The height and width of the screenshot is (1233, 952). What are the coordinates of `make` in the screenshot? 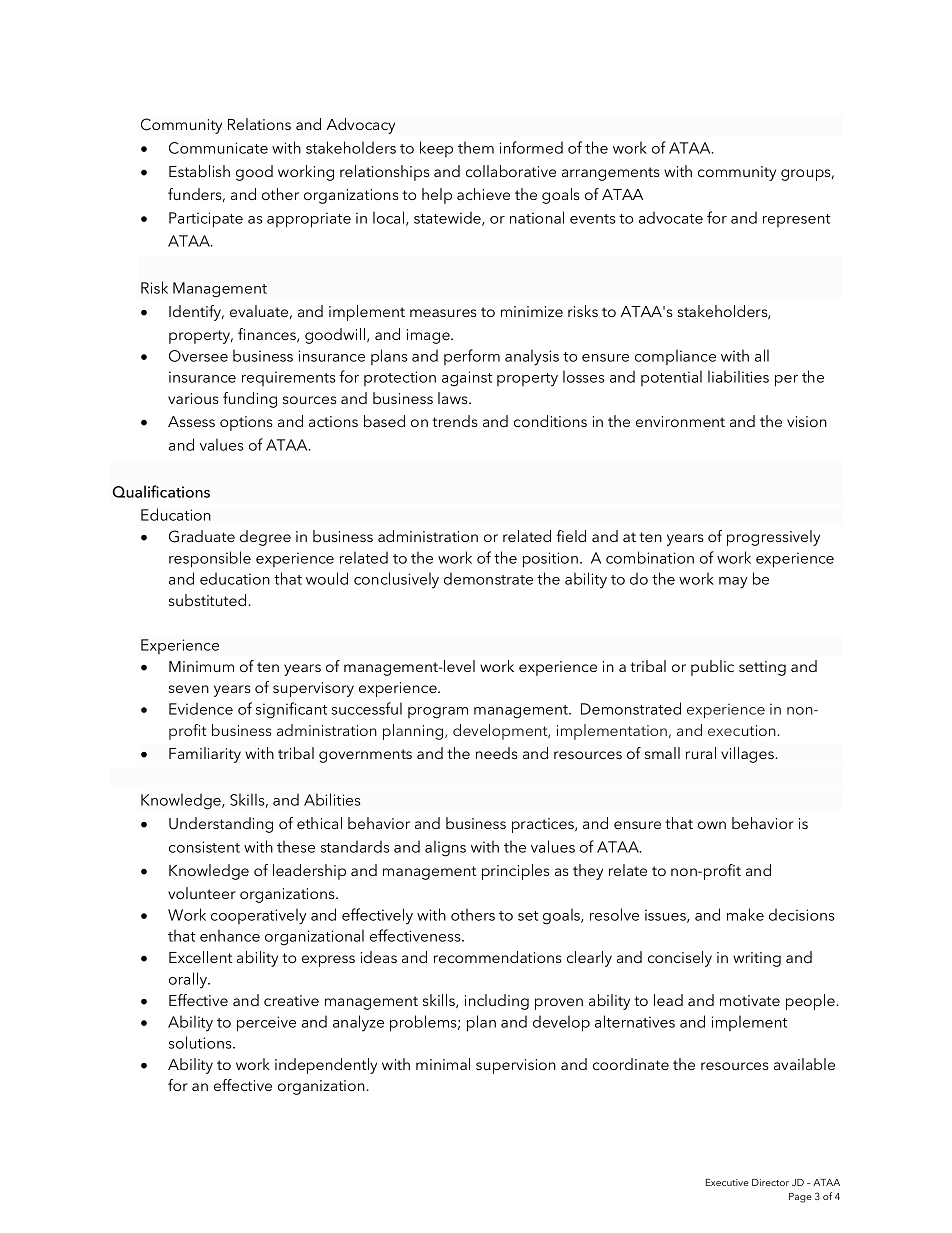 It's located at (745, 914).
